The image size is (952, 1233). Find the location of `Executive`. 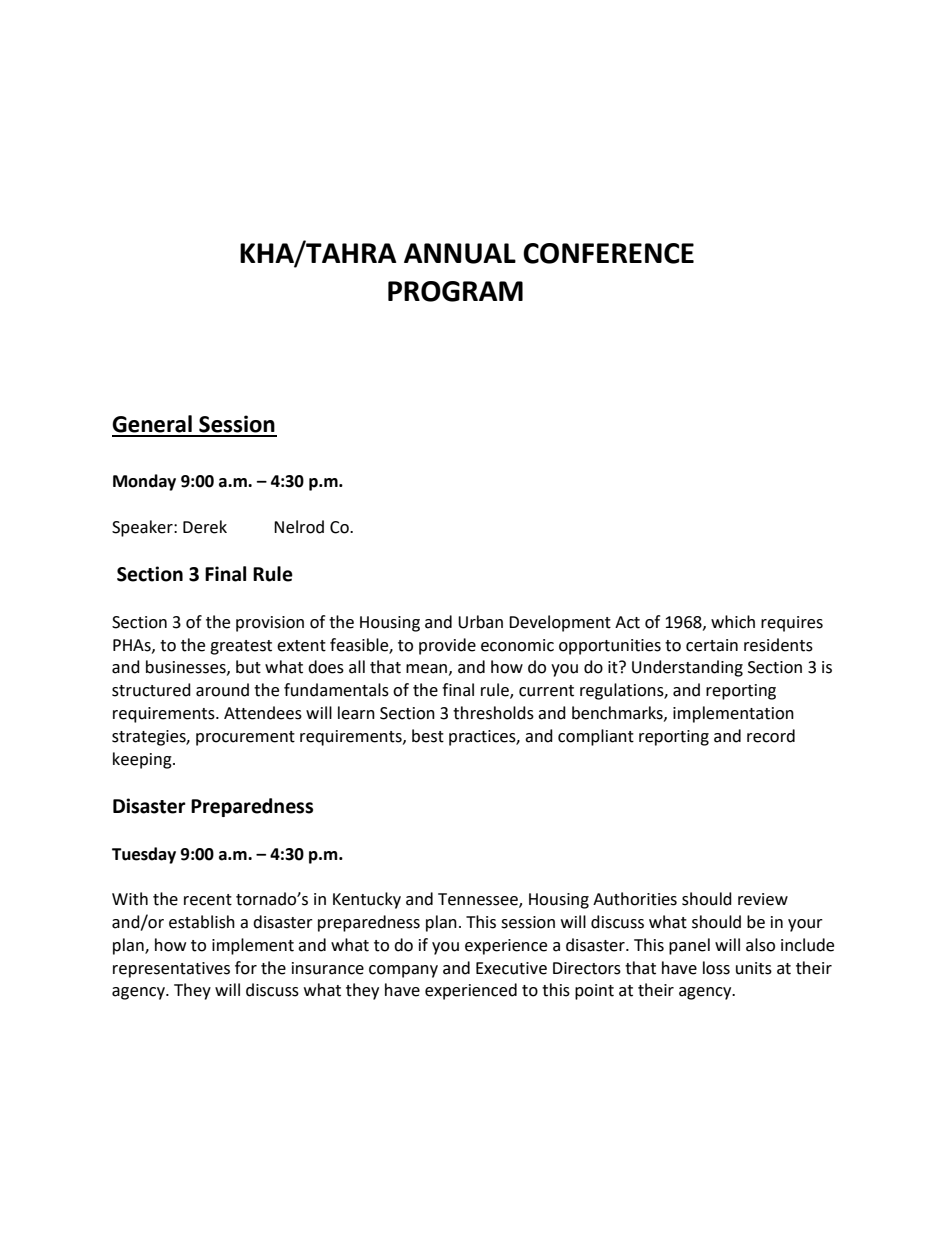

Executive is located at coordinates (511, 968).
